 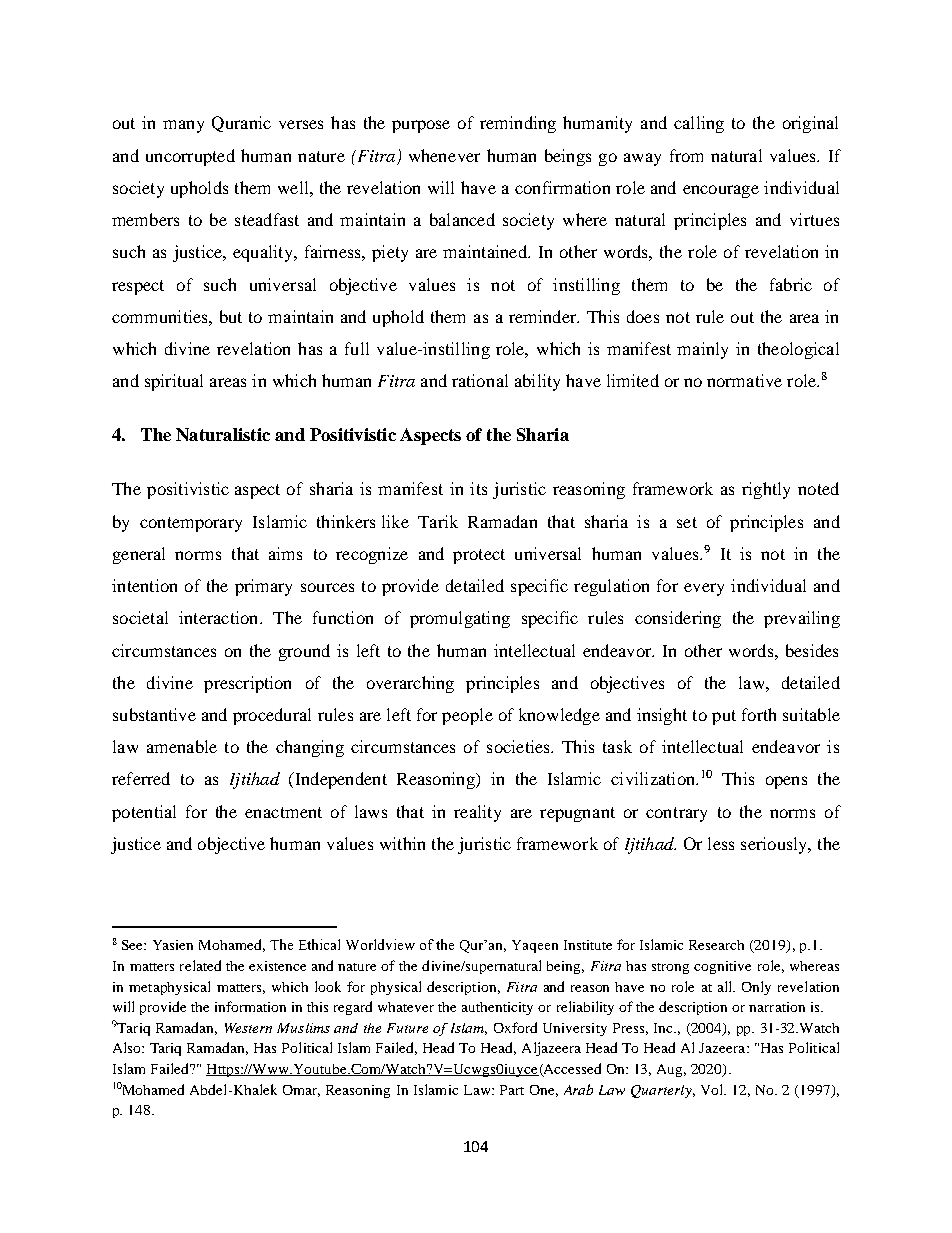 What do you see at coordinates (704, 589) in the image?
I see `every` at bounding box center [704, 589].
